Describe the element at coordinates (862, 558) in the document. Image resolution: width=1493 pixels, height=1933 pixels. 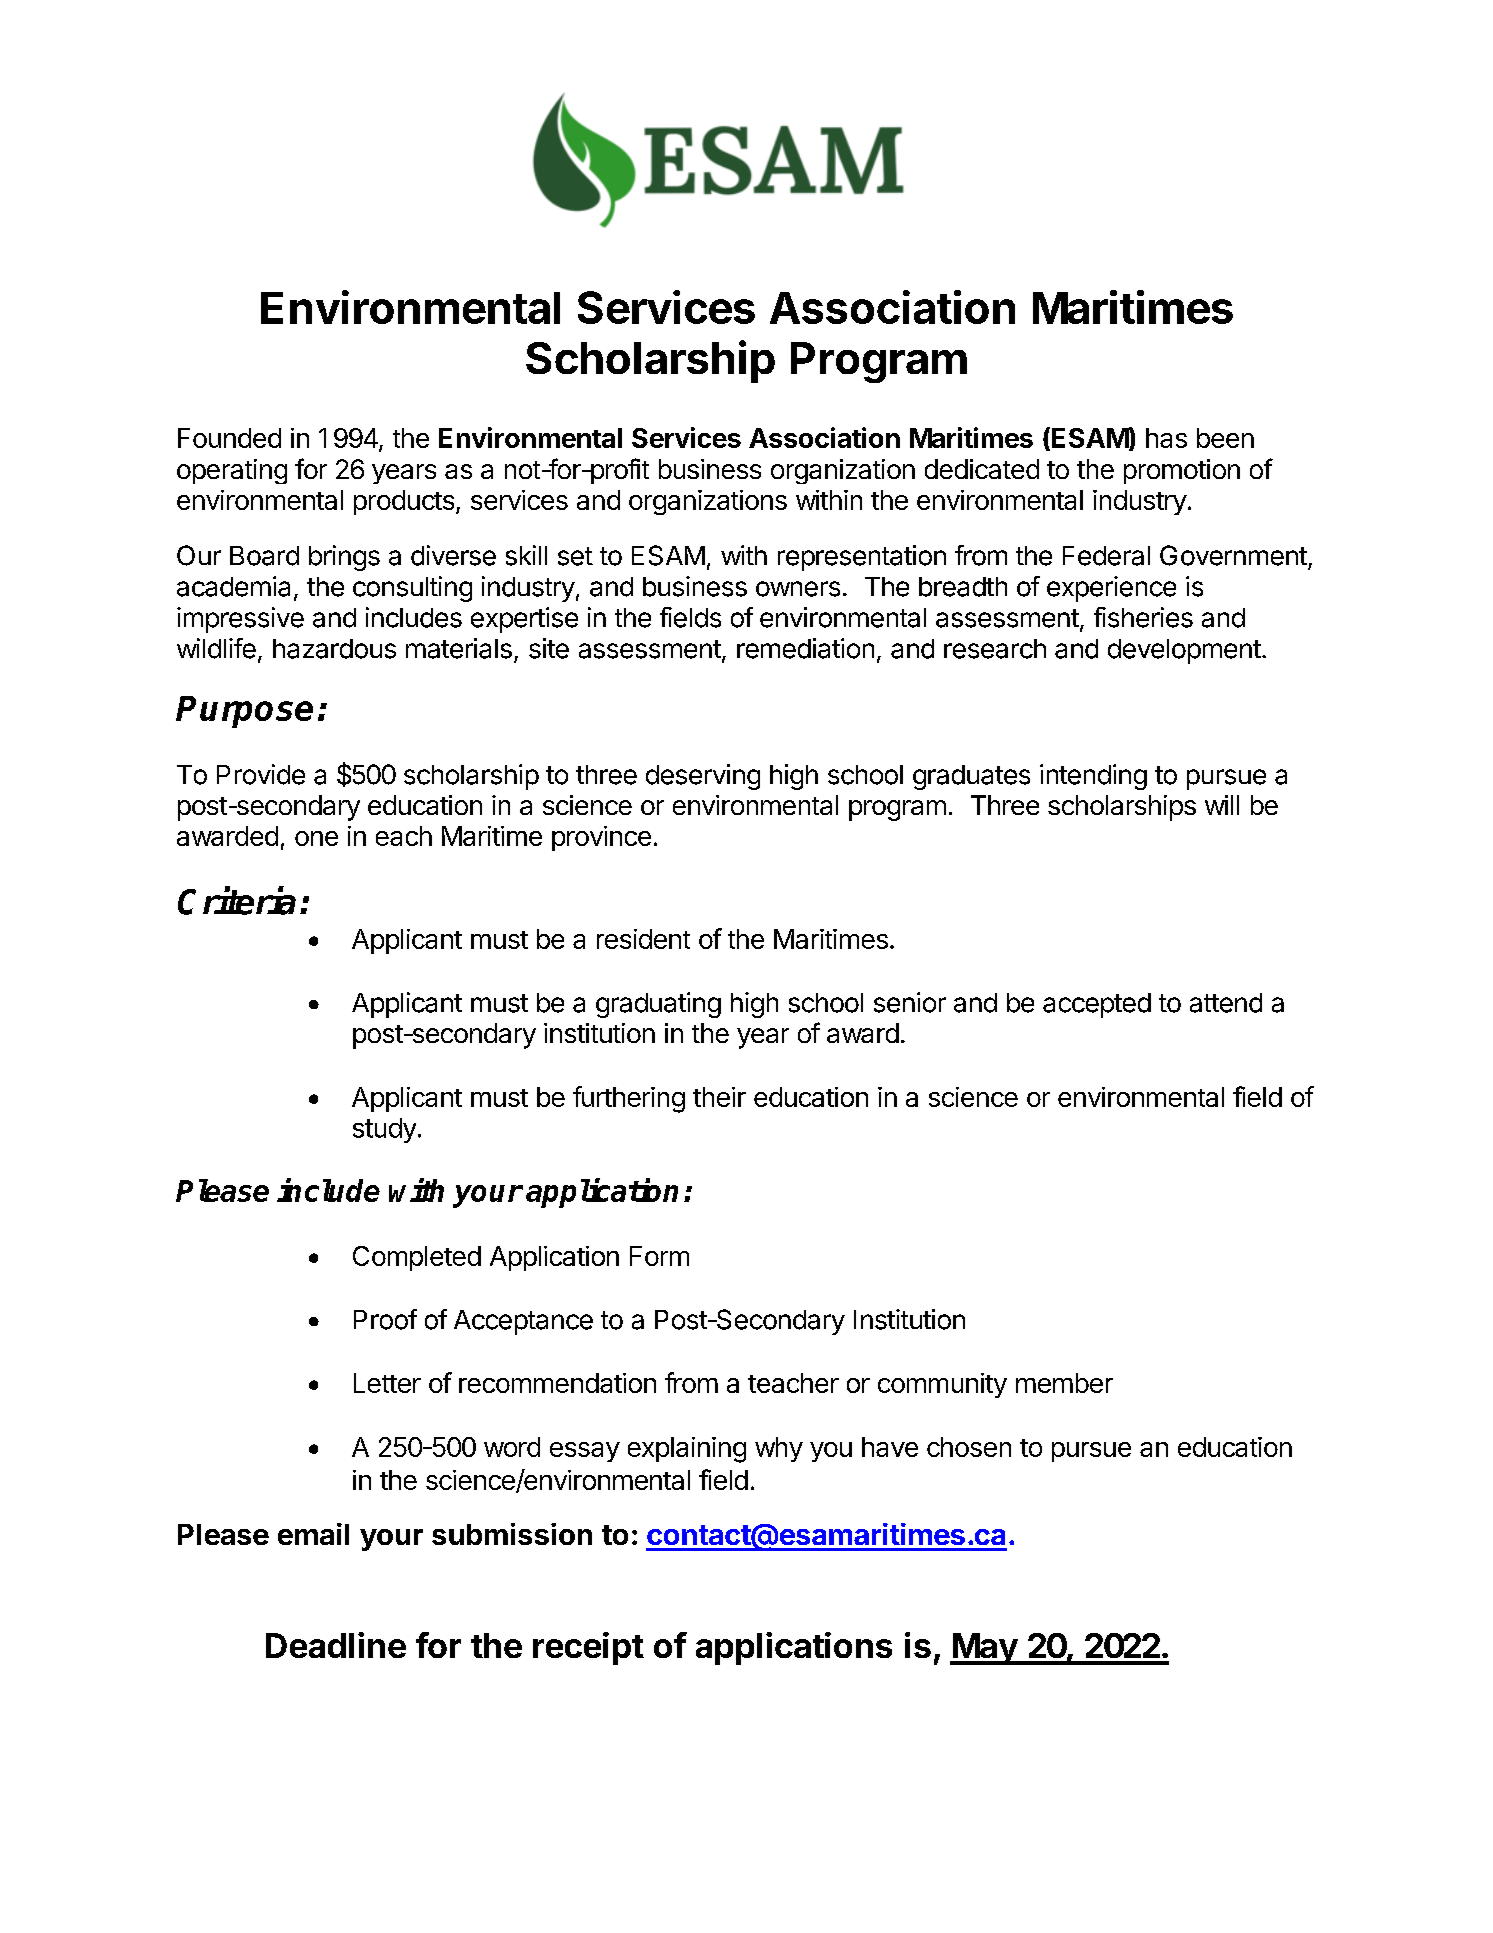
I see `representation` at that location.
